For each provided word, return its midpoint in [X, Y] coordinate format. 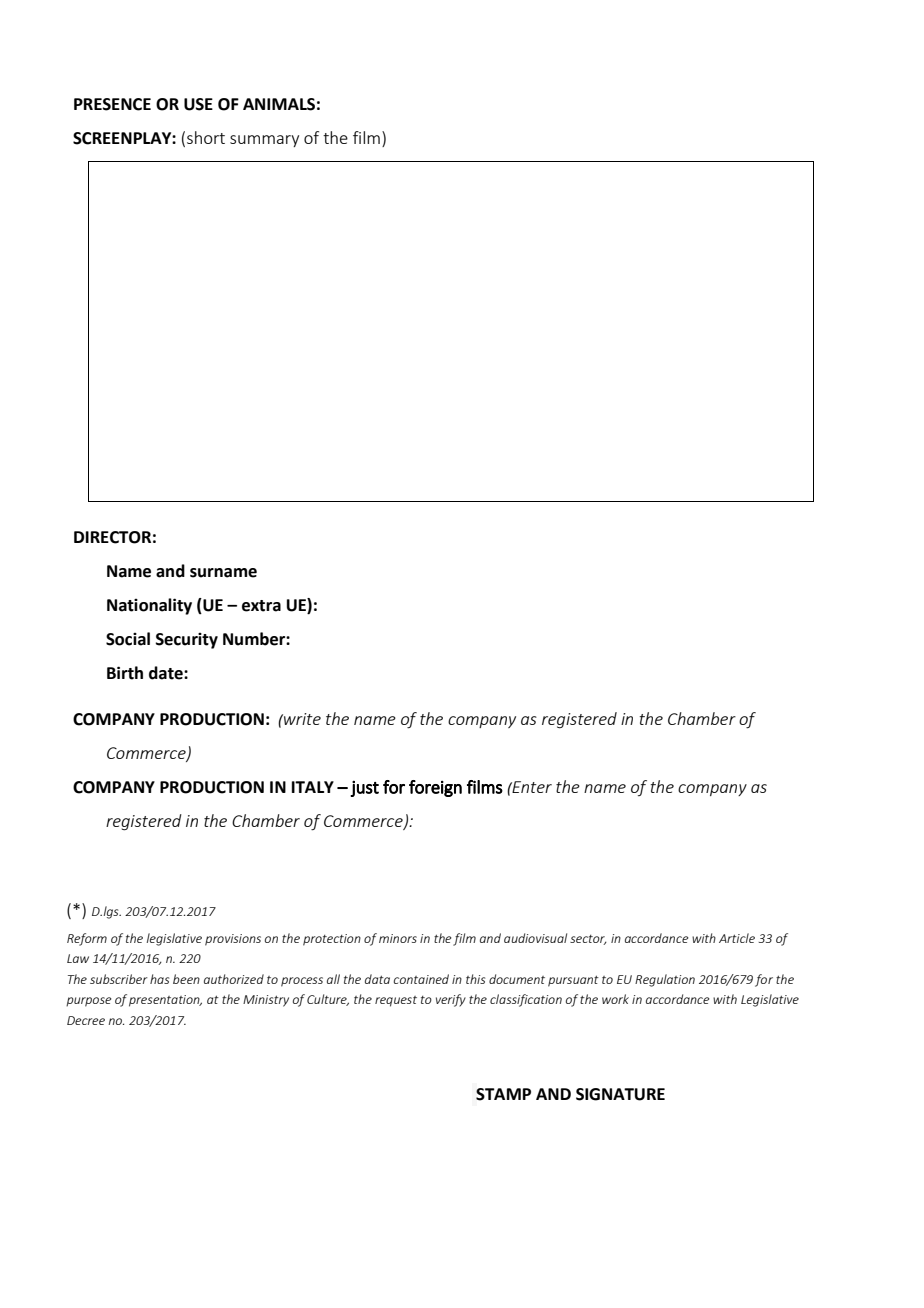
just [364, 788]
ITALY [313, 787]
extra [261, 606]
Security [187, 641]
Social [128, 639]
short [206, 137]
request [396, 1001]
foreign [435, 788]
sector [588, 940]
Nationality [149, 606]
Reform [87, 939]
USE [198, 104]
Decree [86, 1020]
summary [264, 141]
